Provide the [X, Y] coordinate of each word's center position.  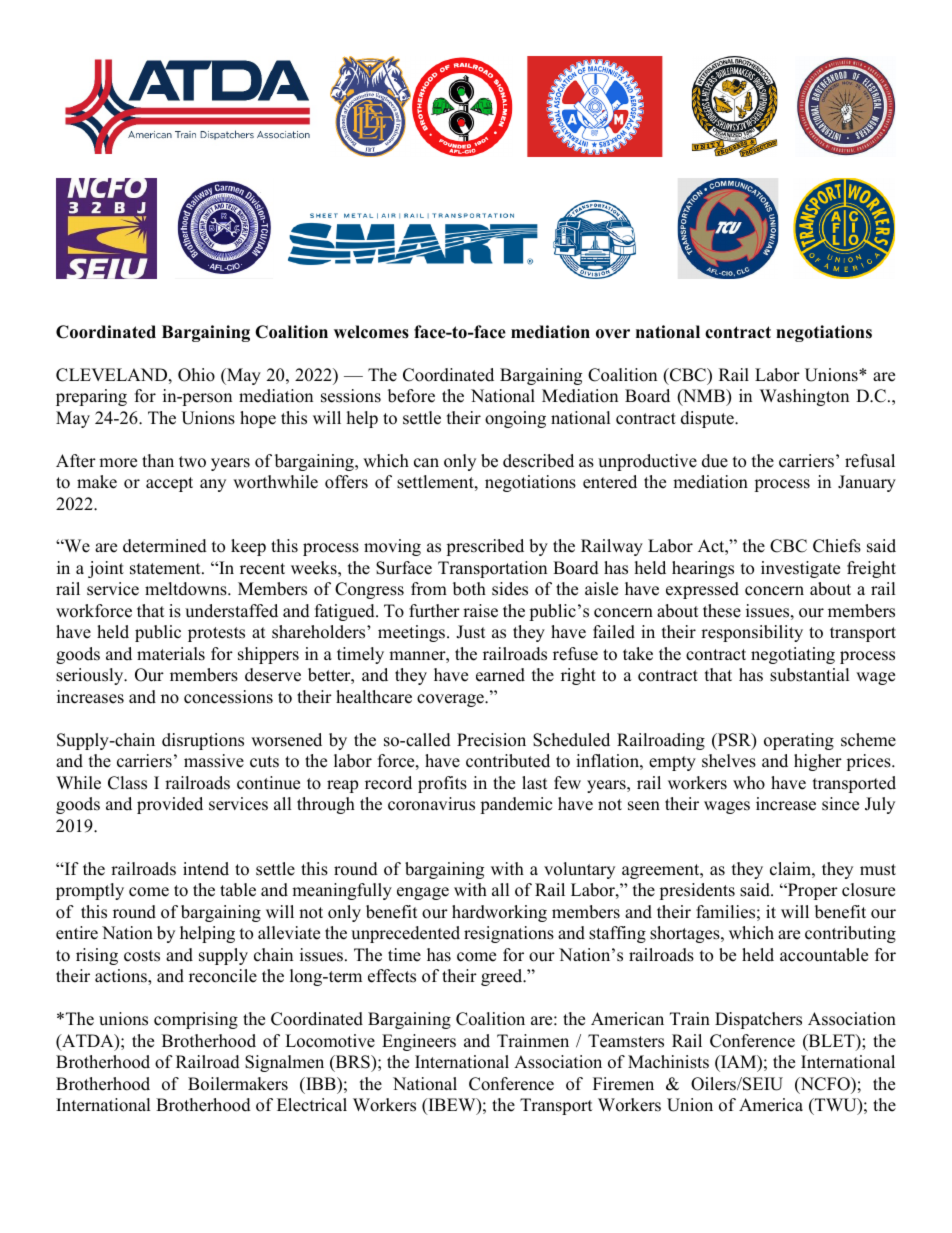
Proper [811, 891]
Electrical [312, 1105]
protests [216, 634]
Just [471, 632]
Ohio [196, 375]
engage [423, 893]
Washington [804, 397]
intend [206, 869]
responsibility [752, 633]
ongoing [515, 419]
